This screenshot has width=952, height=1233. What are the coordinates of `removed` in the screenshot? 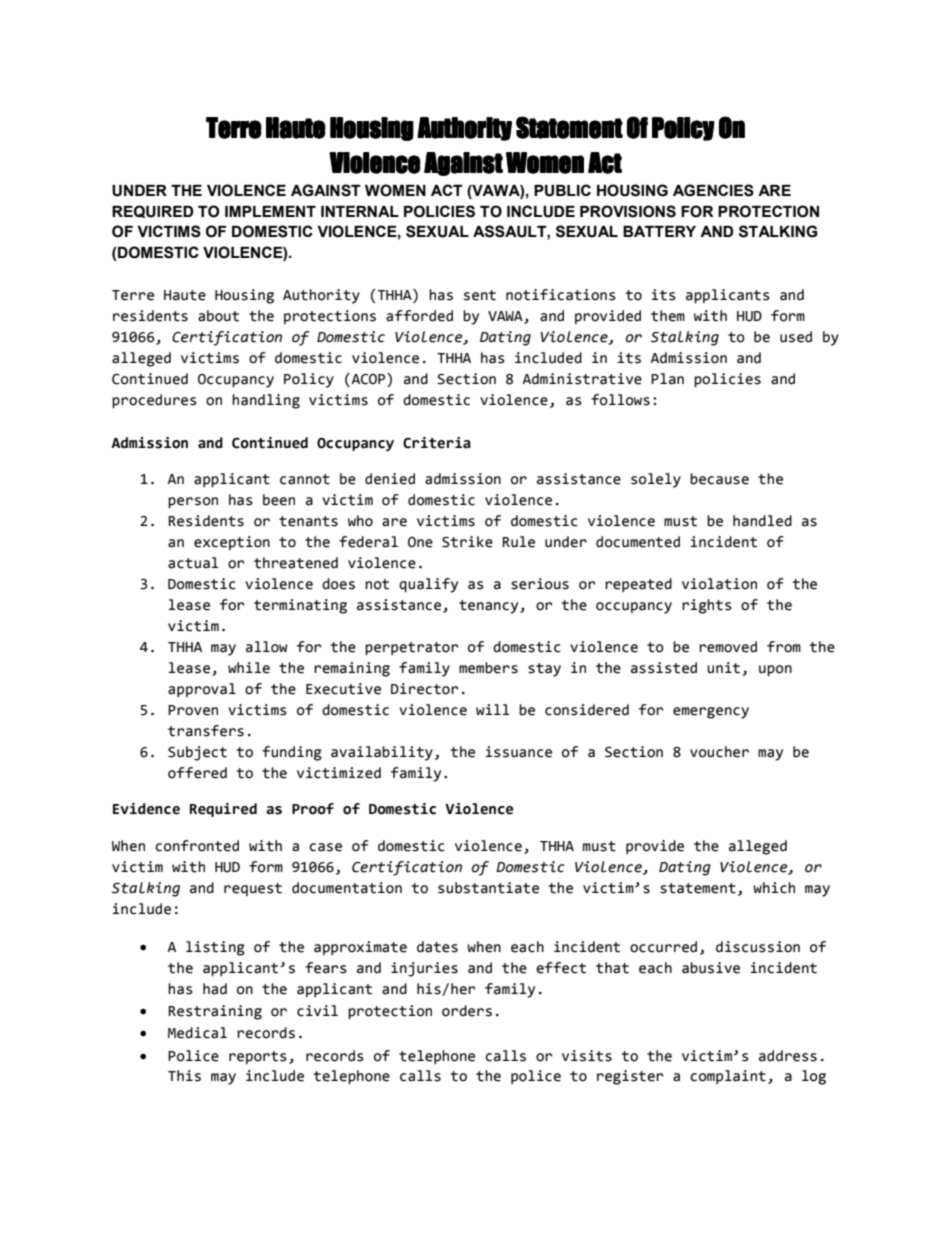 It's located at (728, 647).
